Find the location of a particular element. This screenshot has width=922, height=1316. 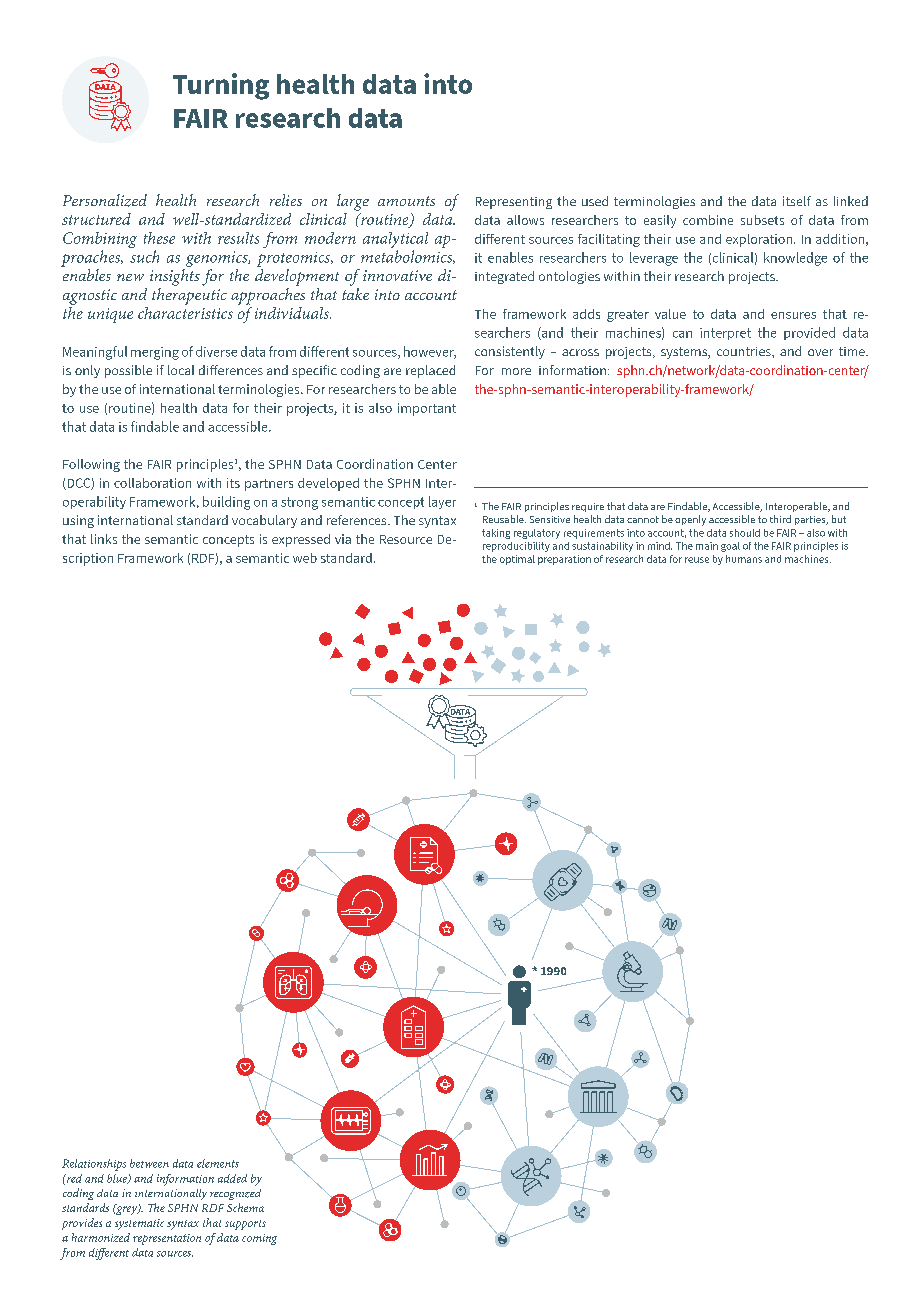

Turning is located at coordinates (221, 86).
